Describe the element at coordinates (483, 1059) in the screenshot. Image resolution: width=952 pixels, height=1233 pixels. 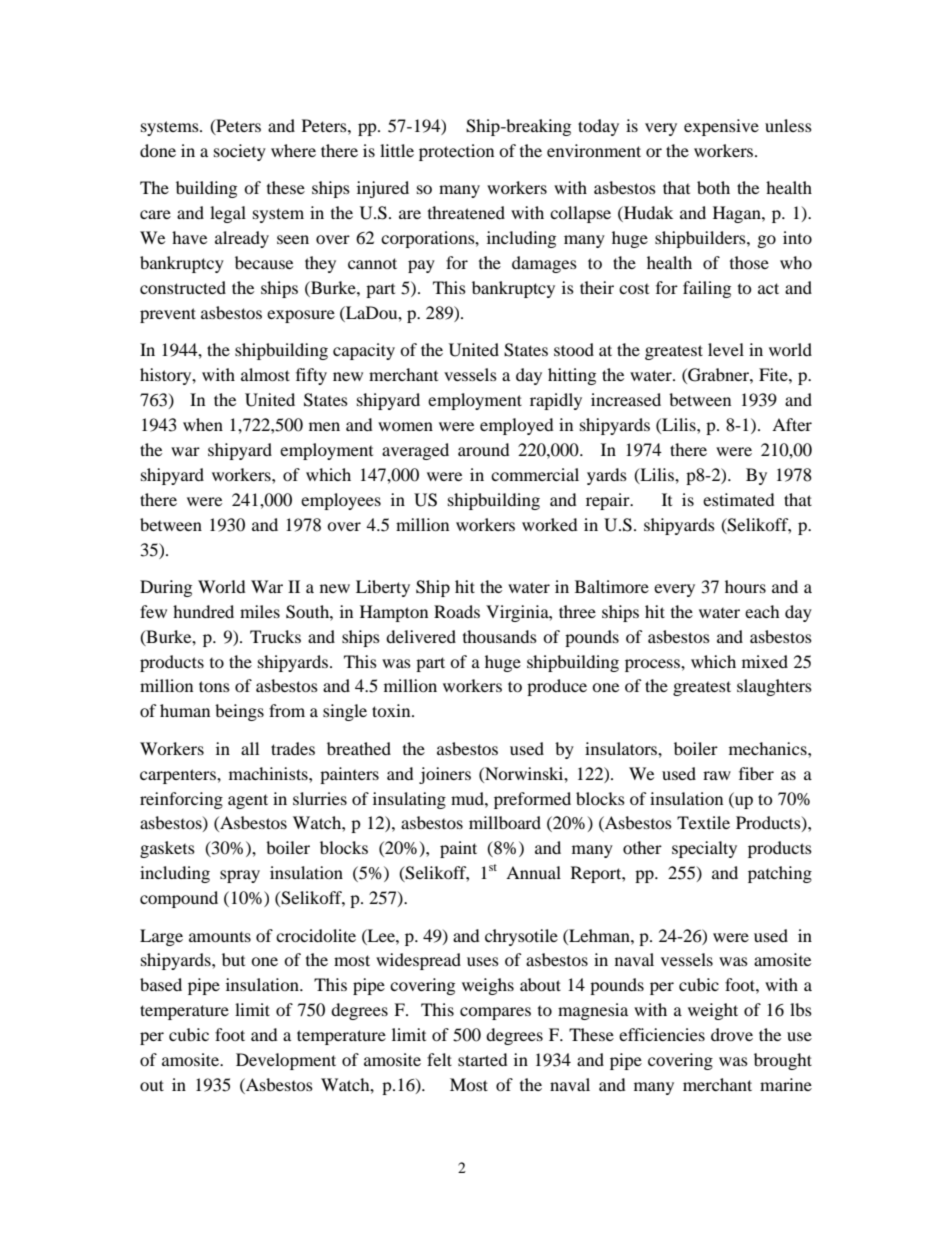
I see `started` at that location.
